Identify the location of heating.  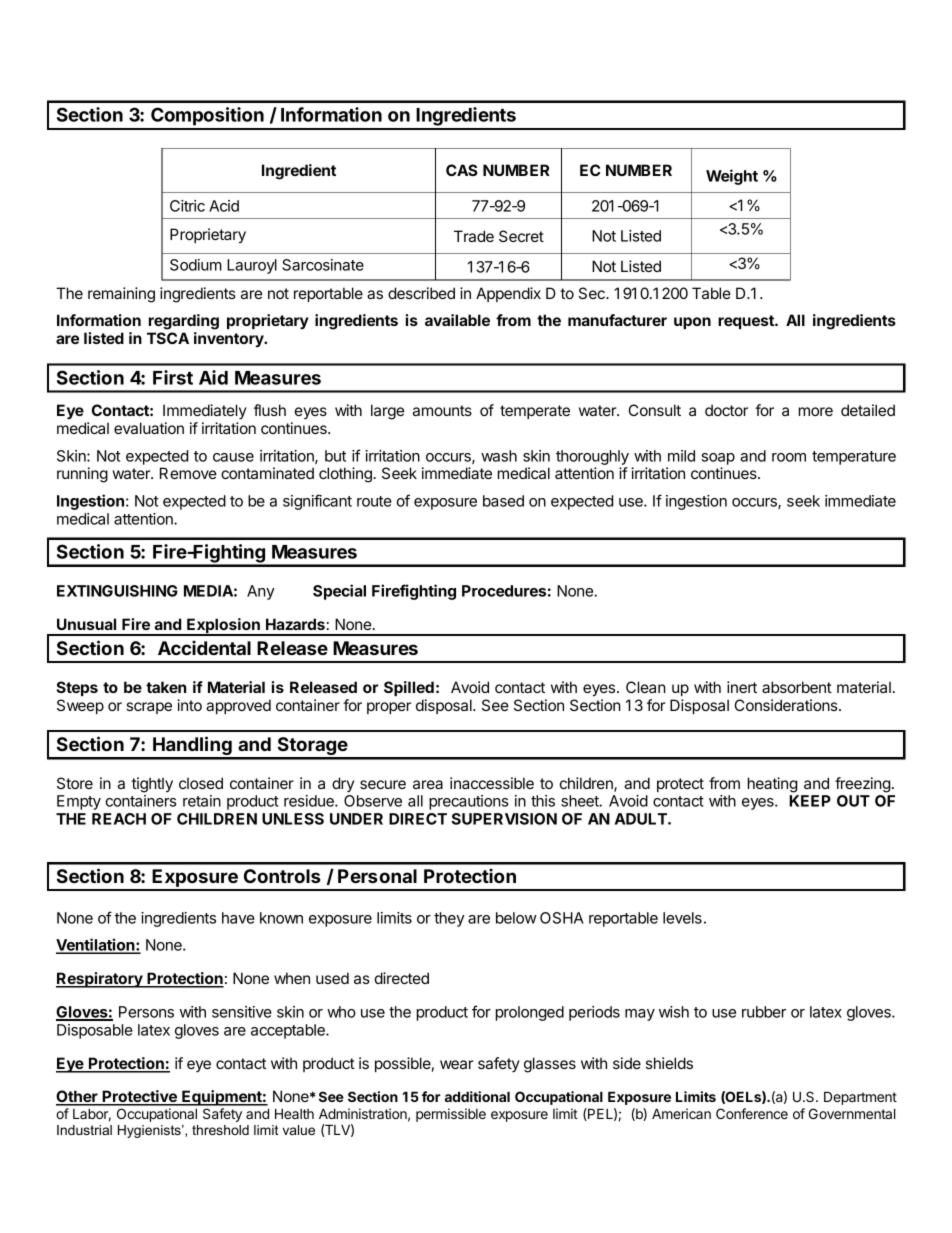
(772, 785).
